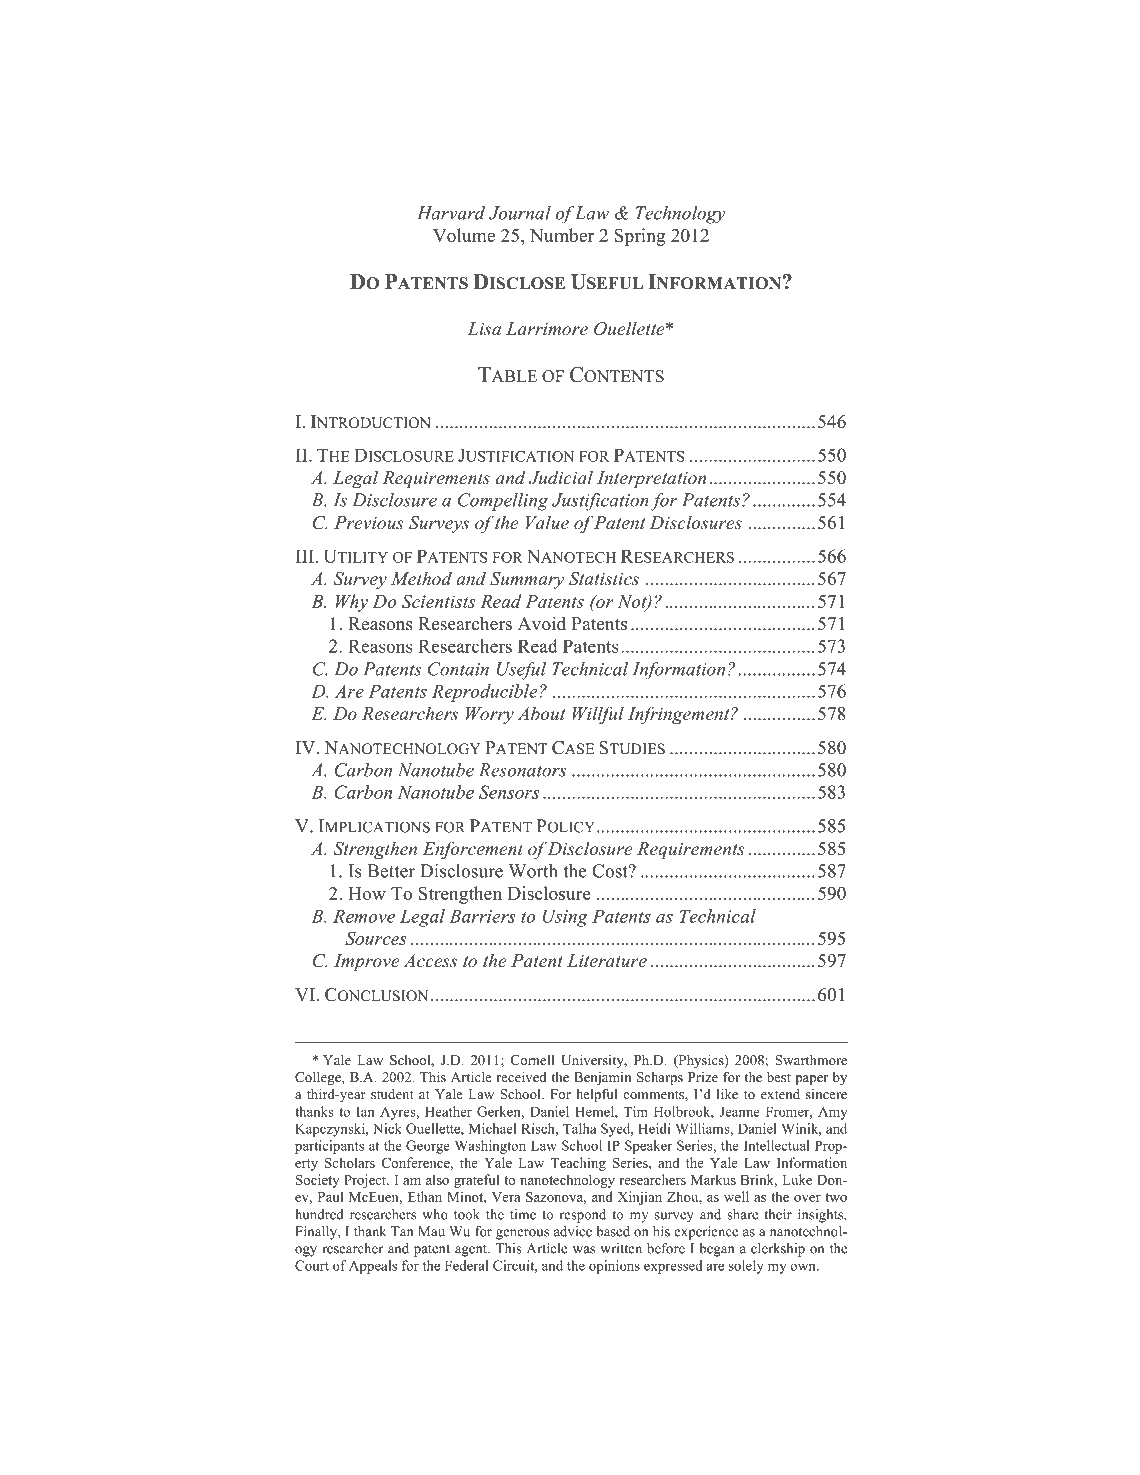  Describe the element at coordinates (451, 213) in the page. I see `Harvard` at that location.
